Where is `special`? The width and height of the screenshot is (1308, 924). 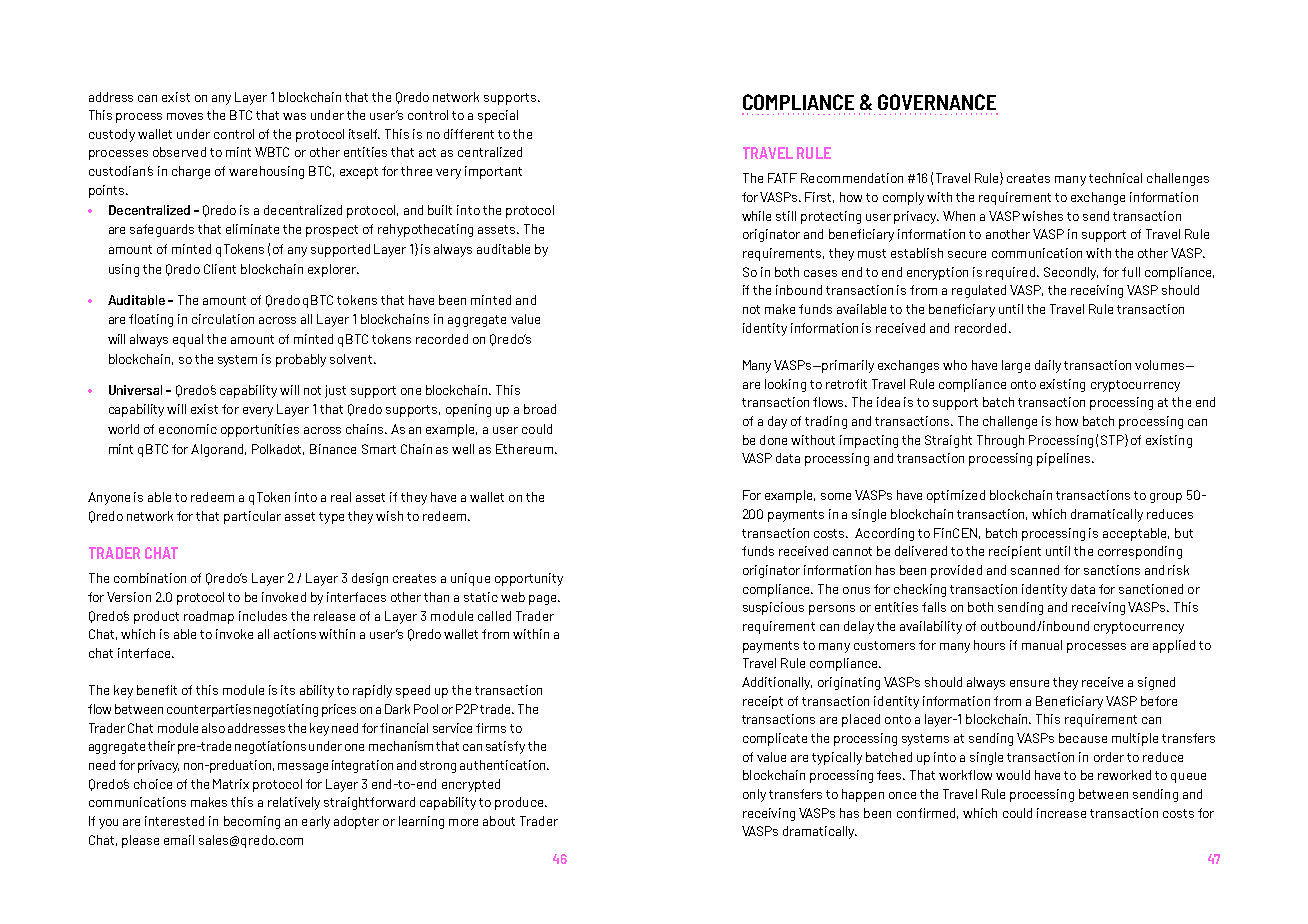 special is located at coordinates (498, 116).
